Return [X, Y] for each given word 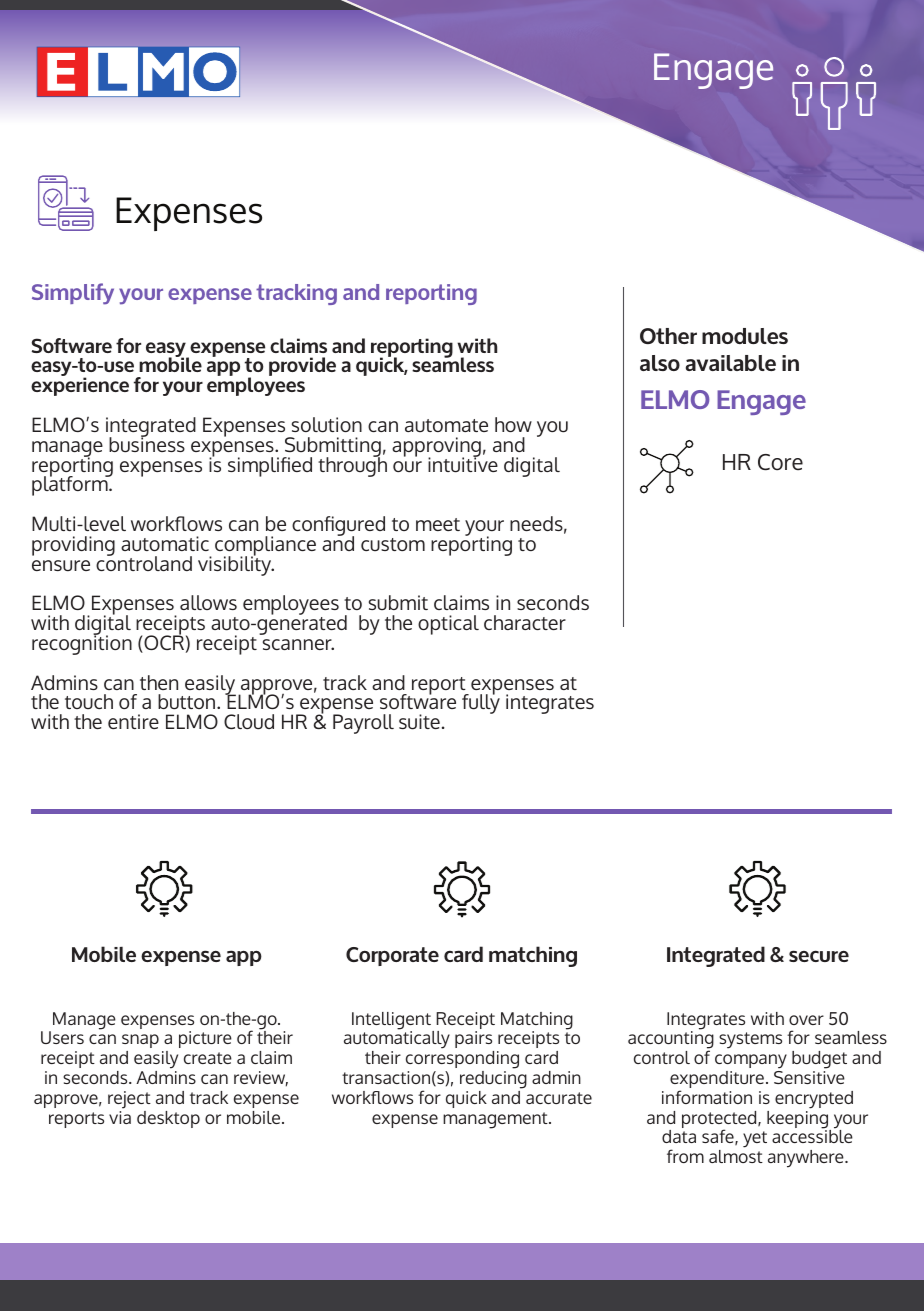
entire [133, 721]
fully [481, 703]
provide [302, 366]
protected [720, 1121]
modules [745, 336]
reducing [493, 1080]
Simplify [73, 294]
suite [419, 722]
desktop [168, 1119]
